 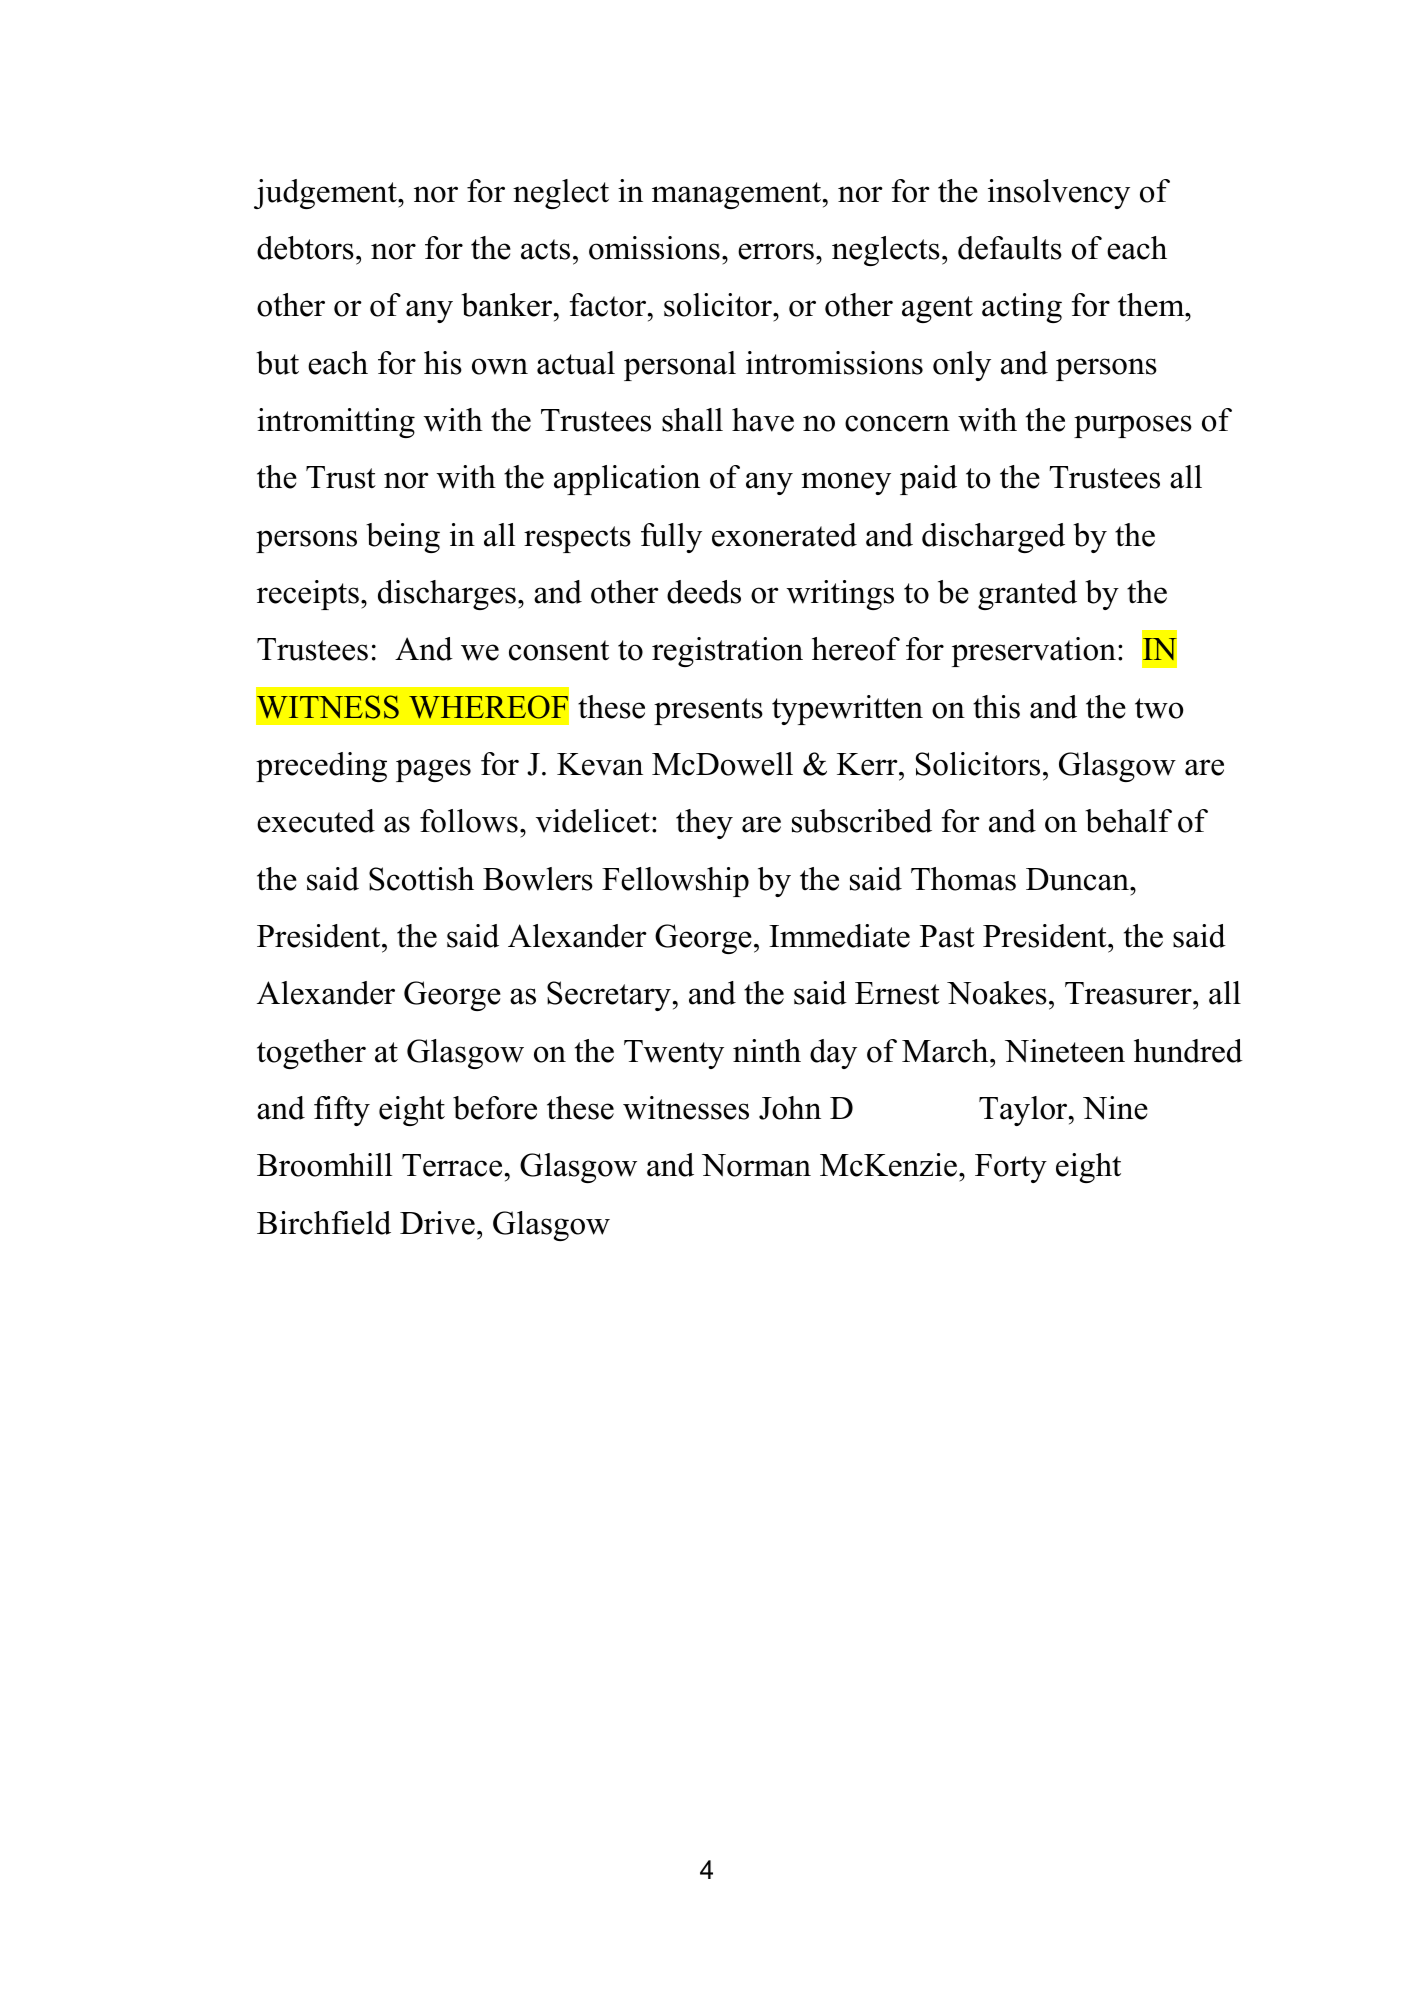 What do you see at coordinates (756, 1165) in the document?
I see `Norman` at bounding box center [756, 1165].
